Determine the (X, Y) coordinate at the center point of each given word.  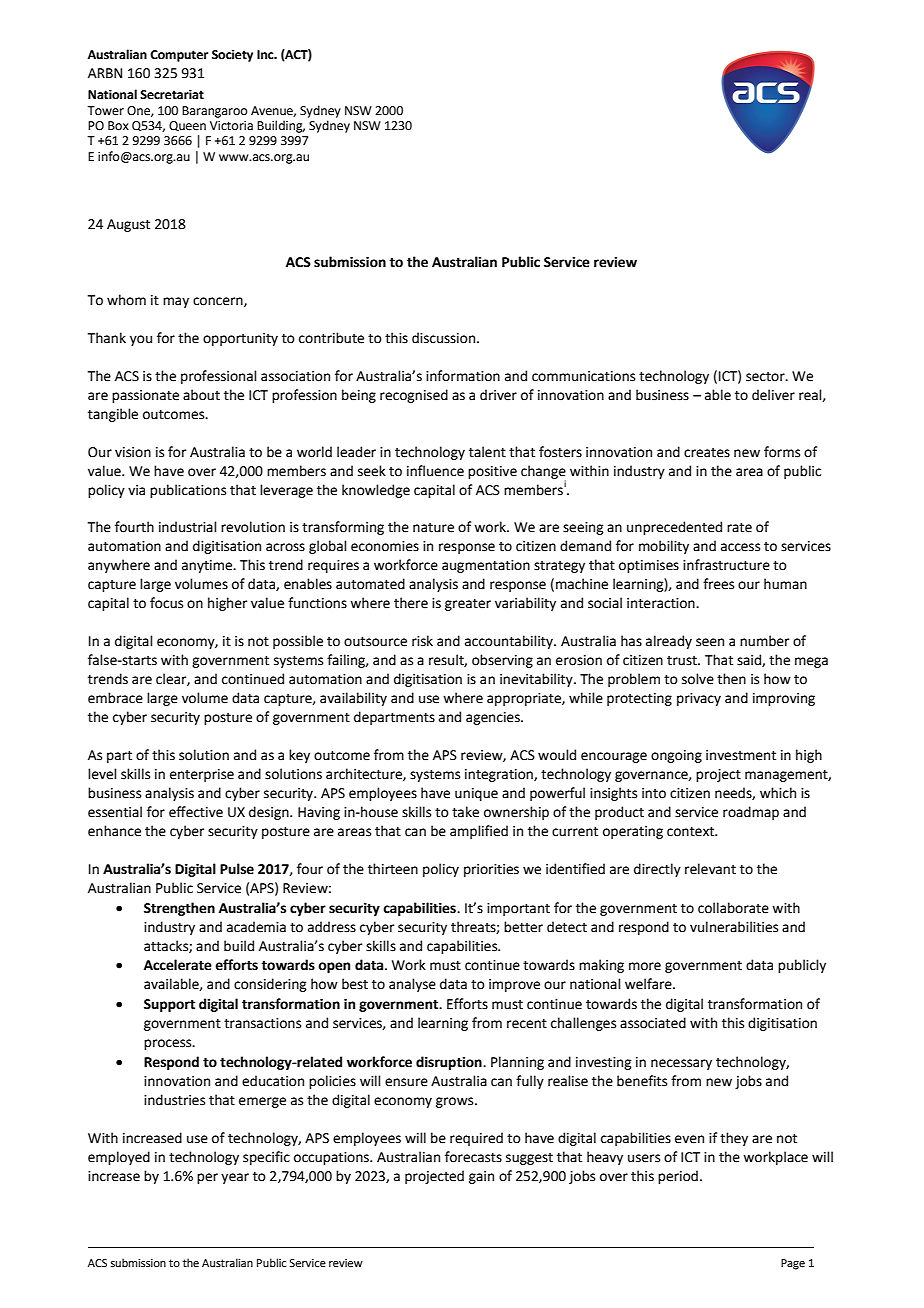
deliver (773, 395)
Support (169, 1005)
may (176, 302)
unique (476, 794)
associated (653, 1023)
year (235, 1178)
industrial (188, 527)
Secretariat (172, 95)
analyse (412, 985)
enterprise (202, 775)
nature (433, 528)
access (740, 547)
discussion (443, 338)
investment (741, 755)
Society (232, 56)
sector (766, 377)
